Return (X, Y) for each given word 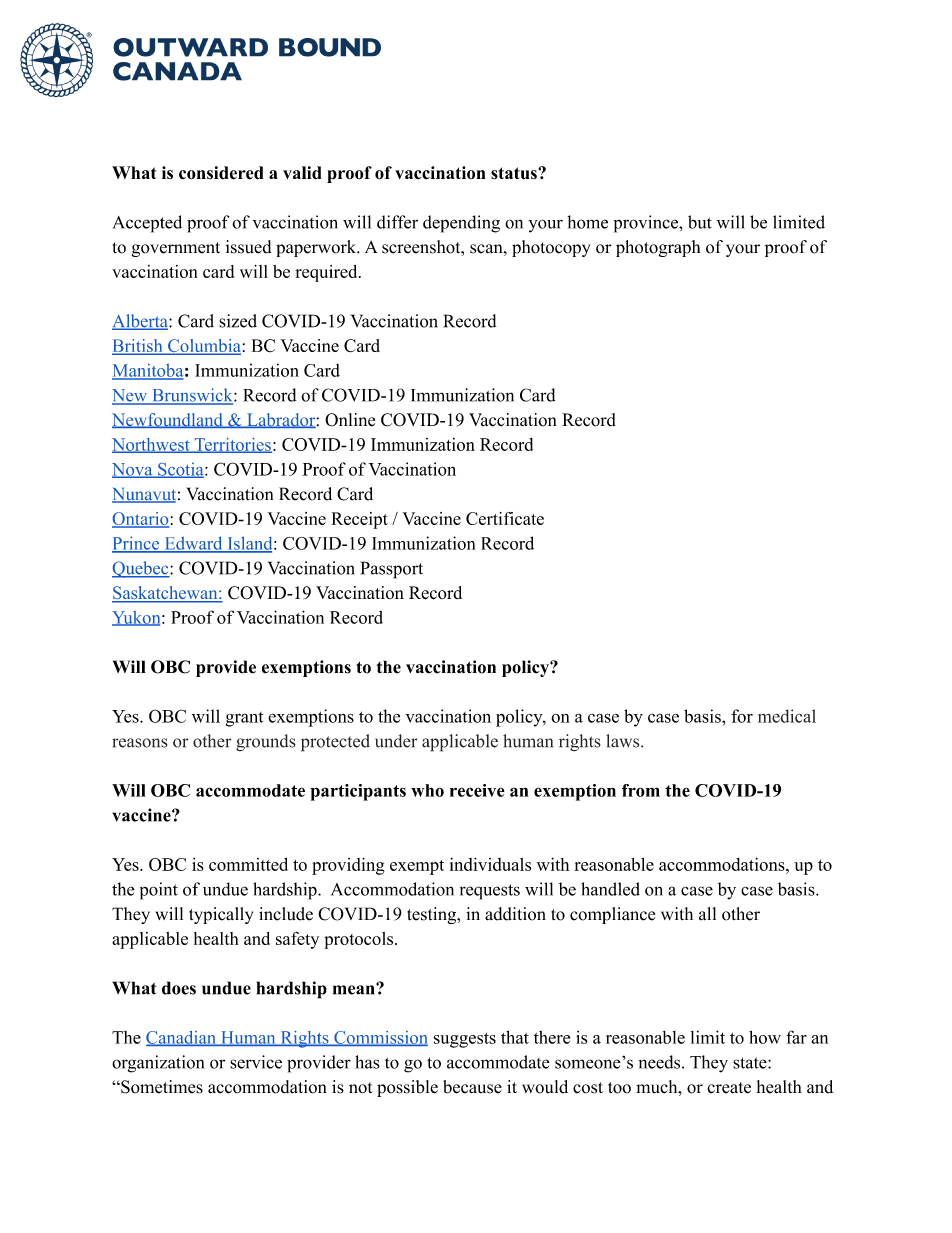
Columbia (203, 347)
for (742, 716)
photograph (658, 248)
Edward (193, 544)
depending (461, 224)
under (396, 741)
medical (787, 716)
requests (490, 892)
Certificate (505, 518)
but (700, 222)
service (256, 1062)
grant (244, 719)
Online (350, 420)
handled (610, 889)
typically (221, 915)
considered (221, 173)
